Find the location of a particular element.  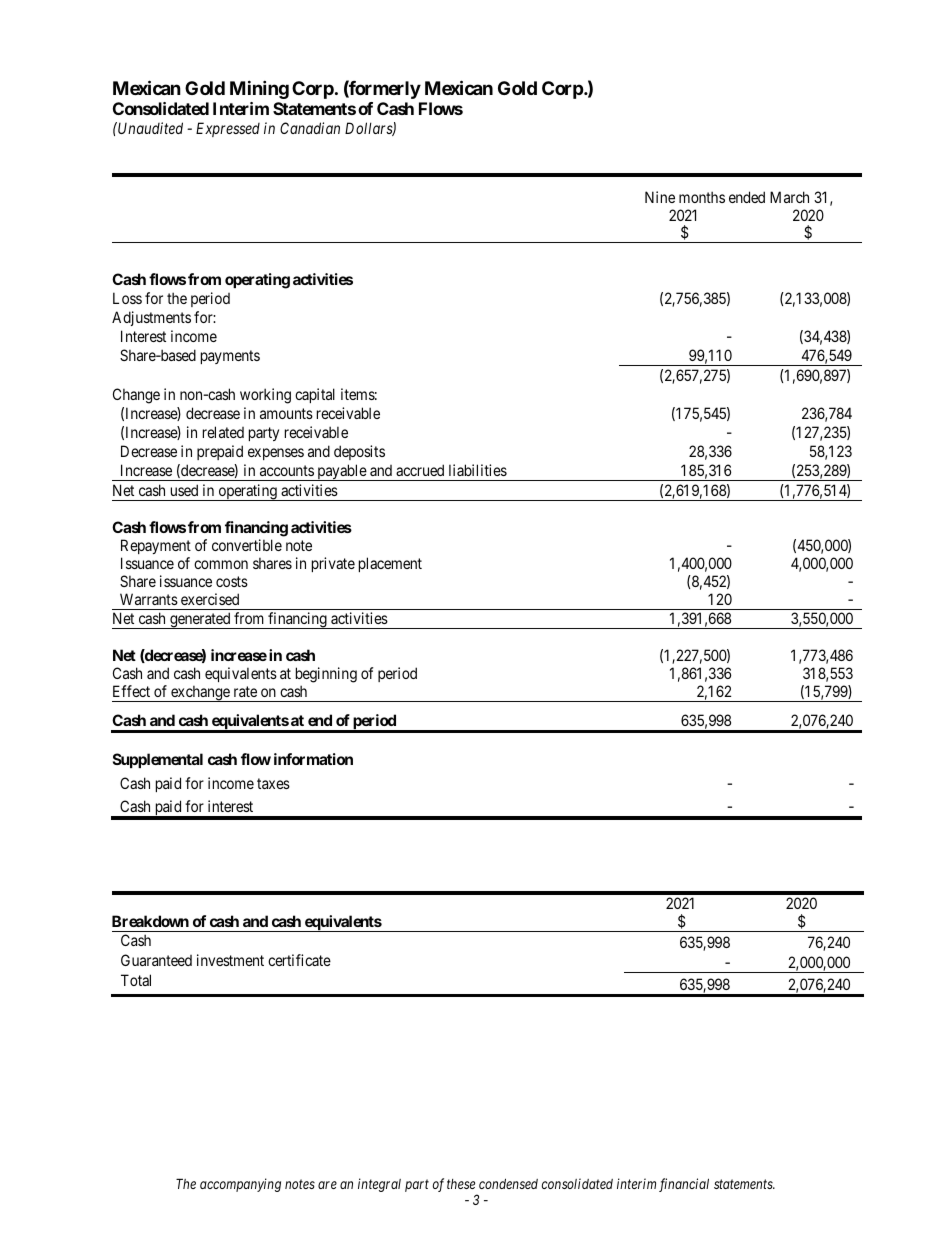

Canadian is located at coordinates (310, 128).
